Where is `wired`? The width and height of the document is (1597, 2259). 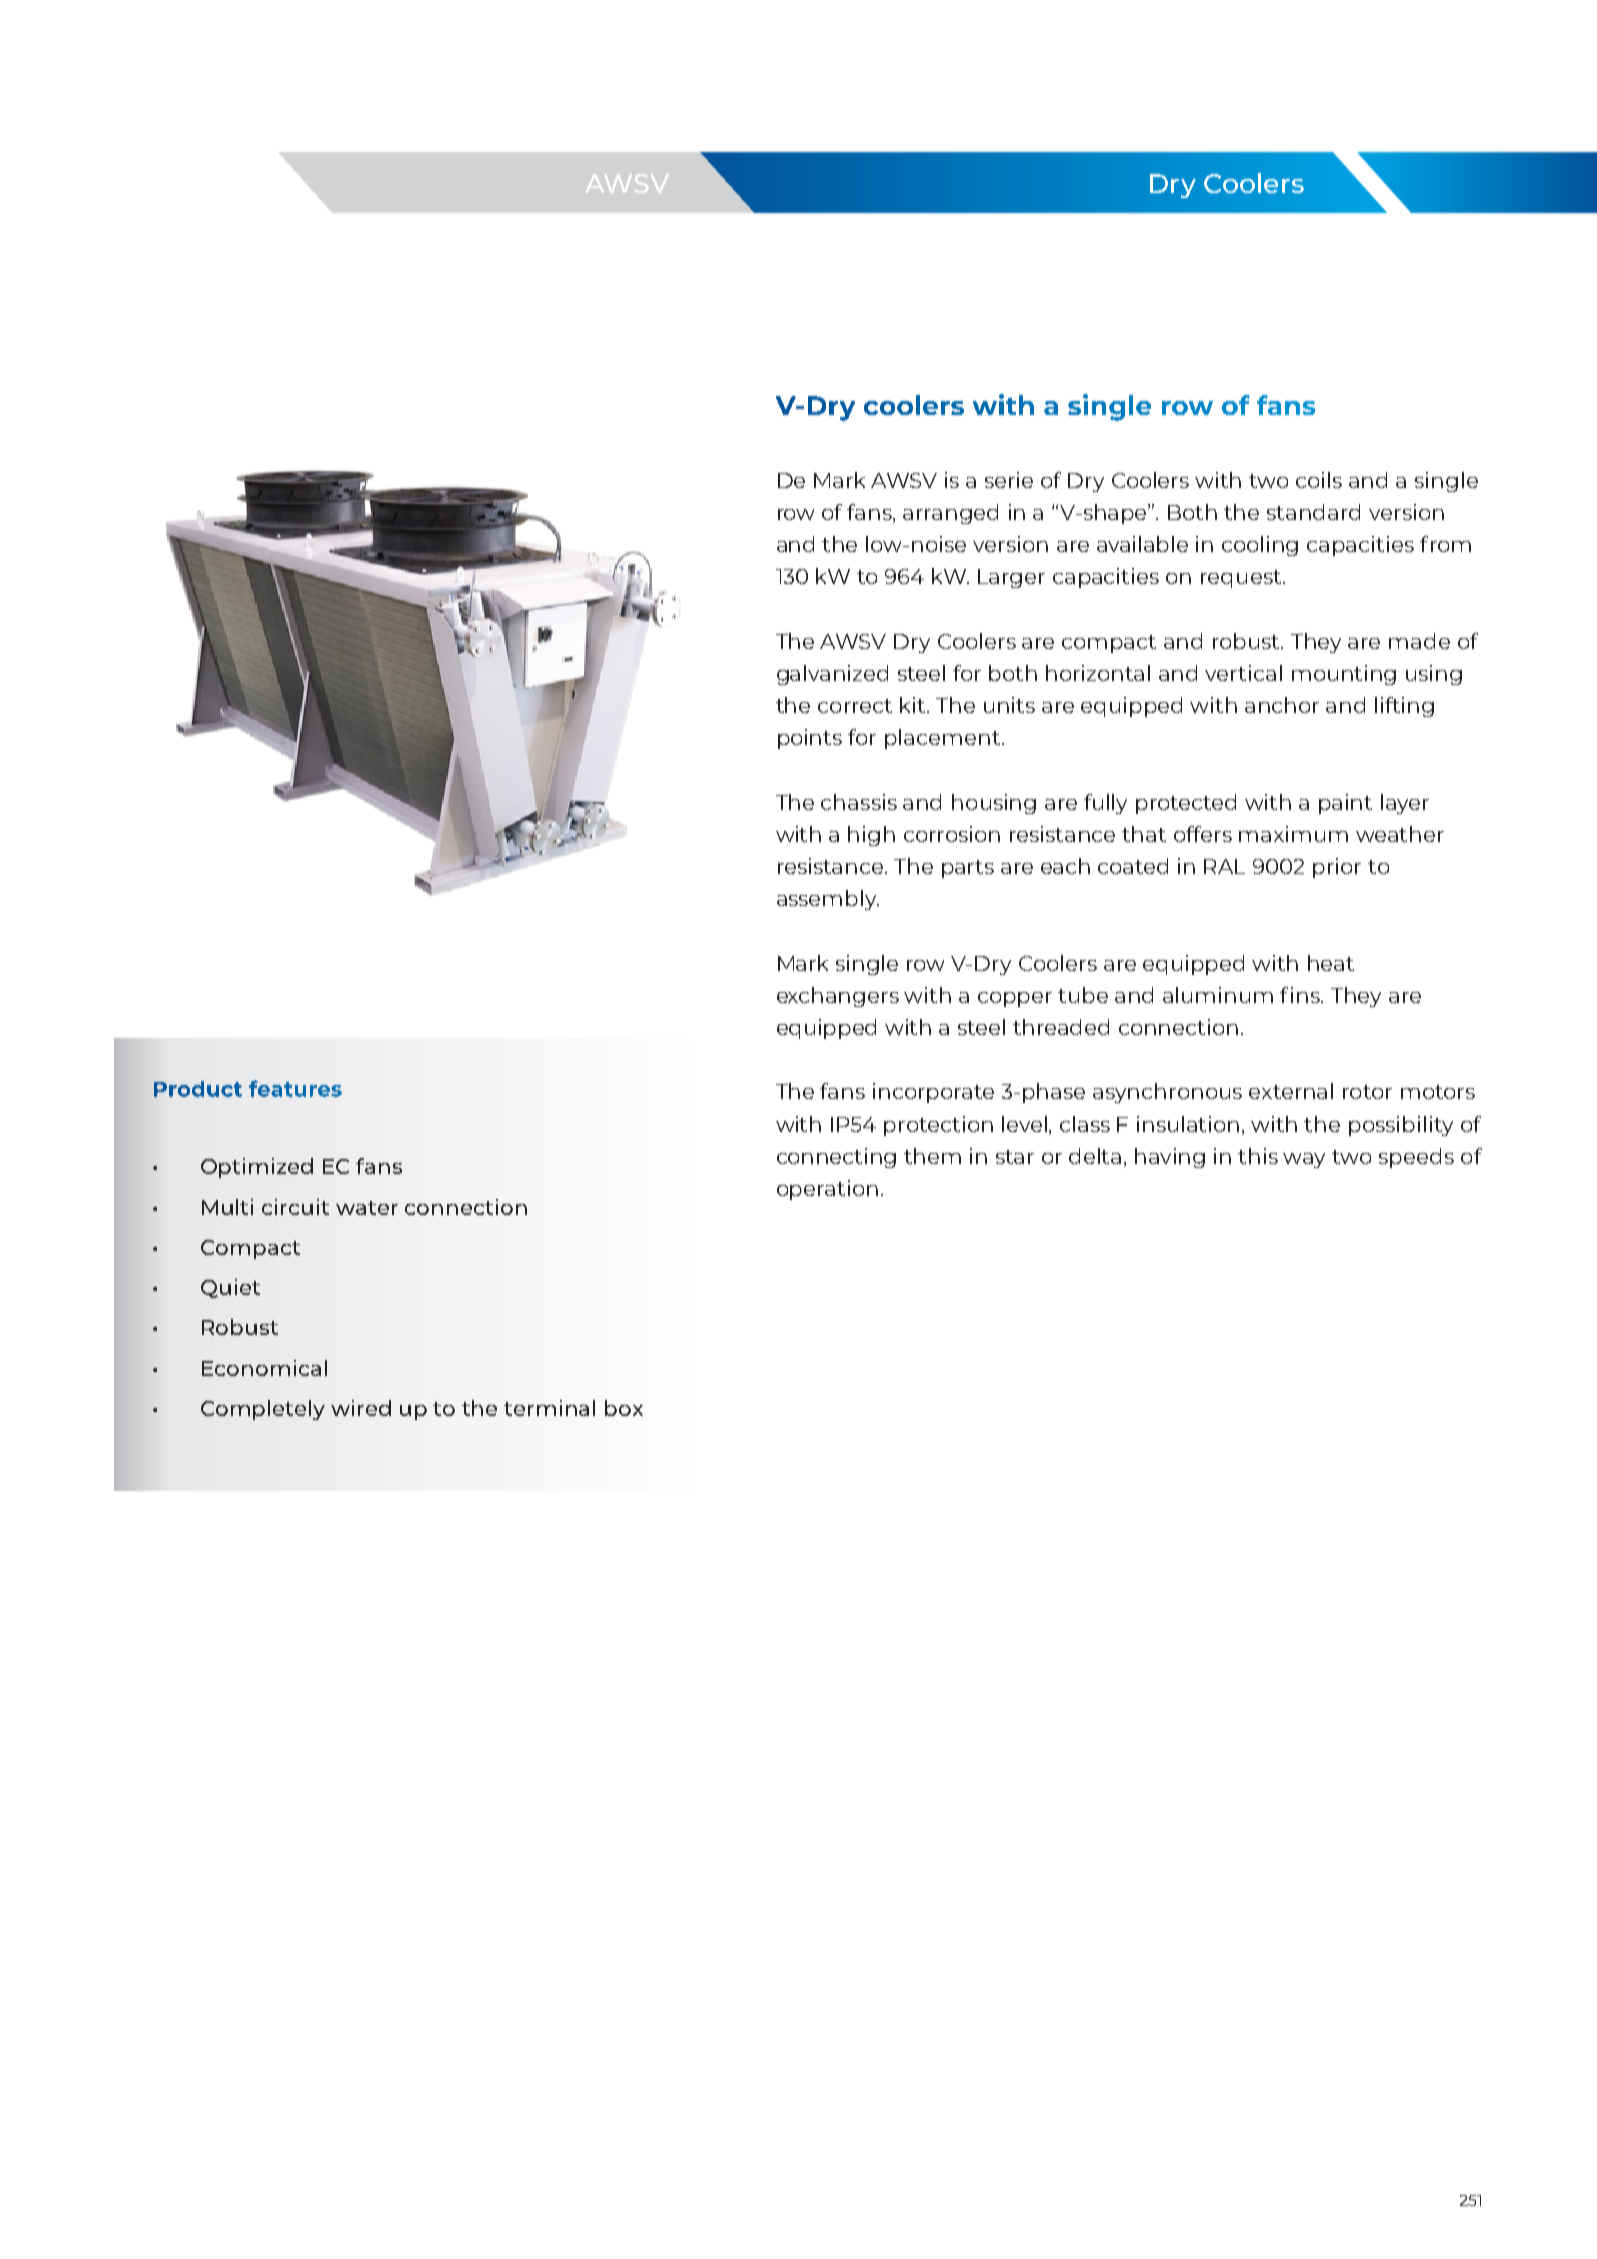
wired is located at coordinates (361, 1408).
